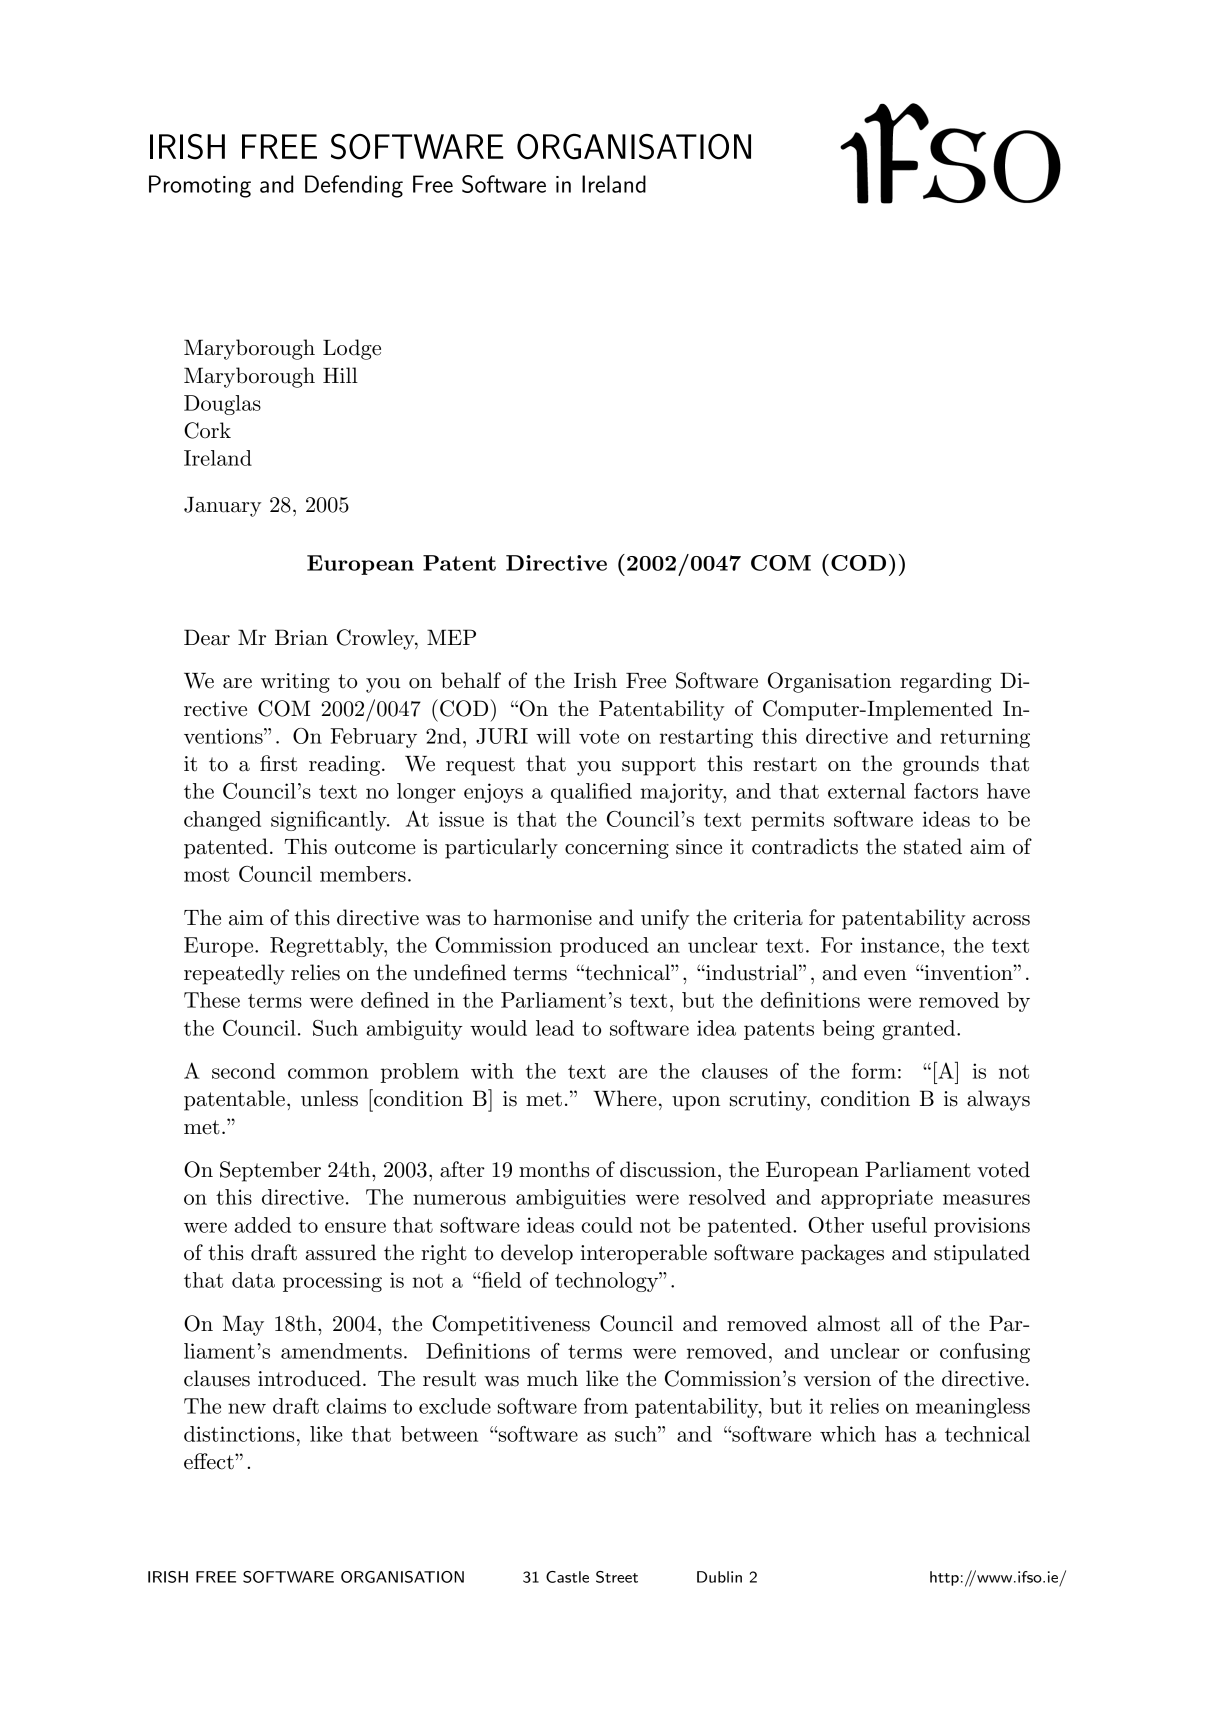 This image has height=1717, width=1214. Describe the element at coordinates (625, 1098) in the image. I see `Where` at that location.
